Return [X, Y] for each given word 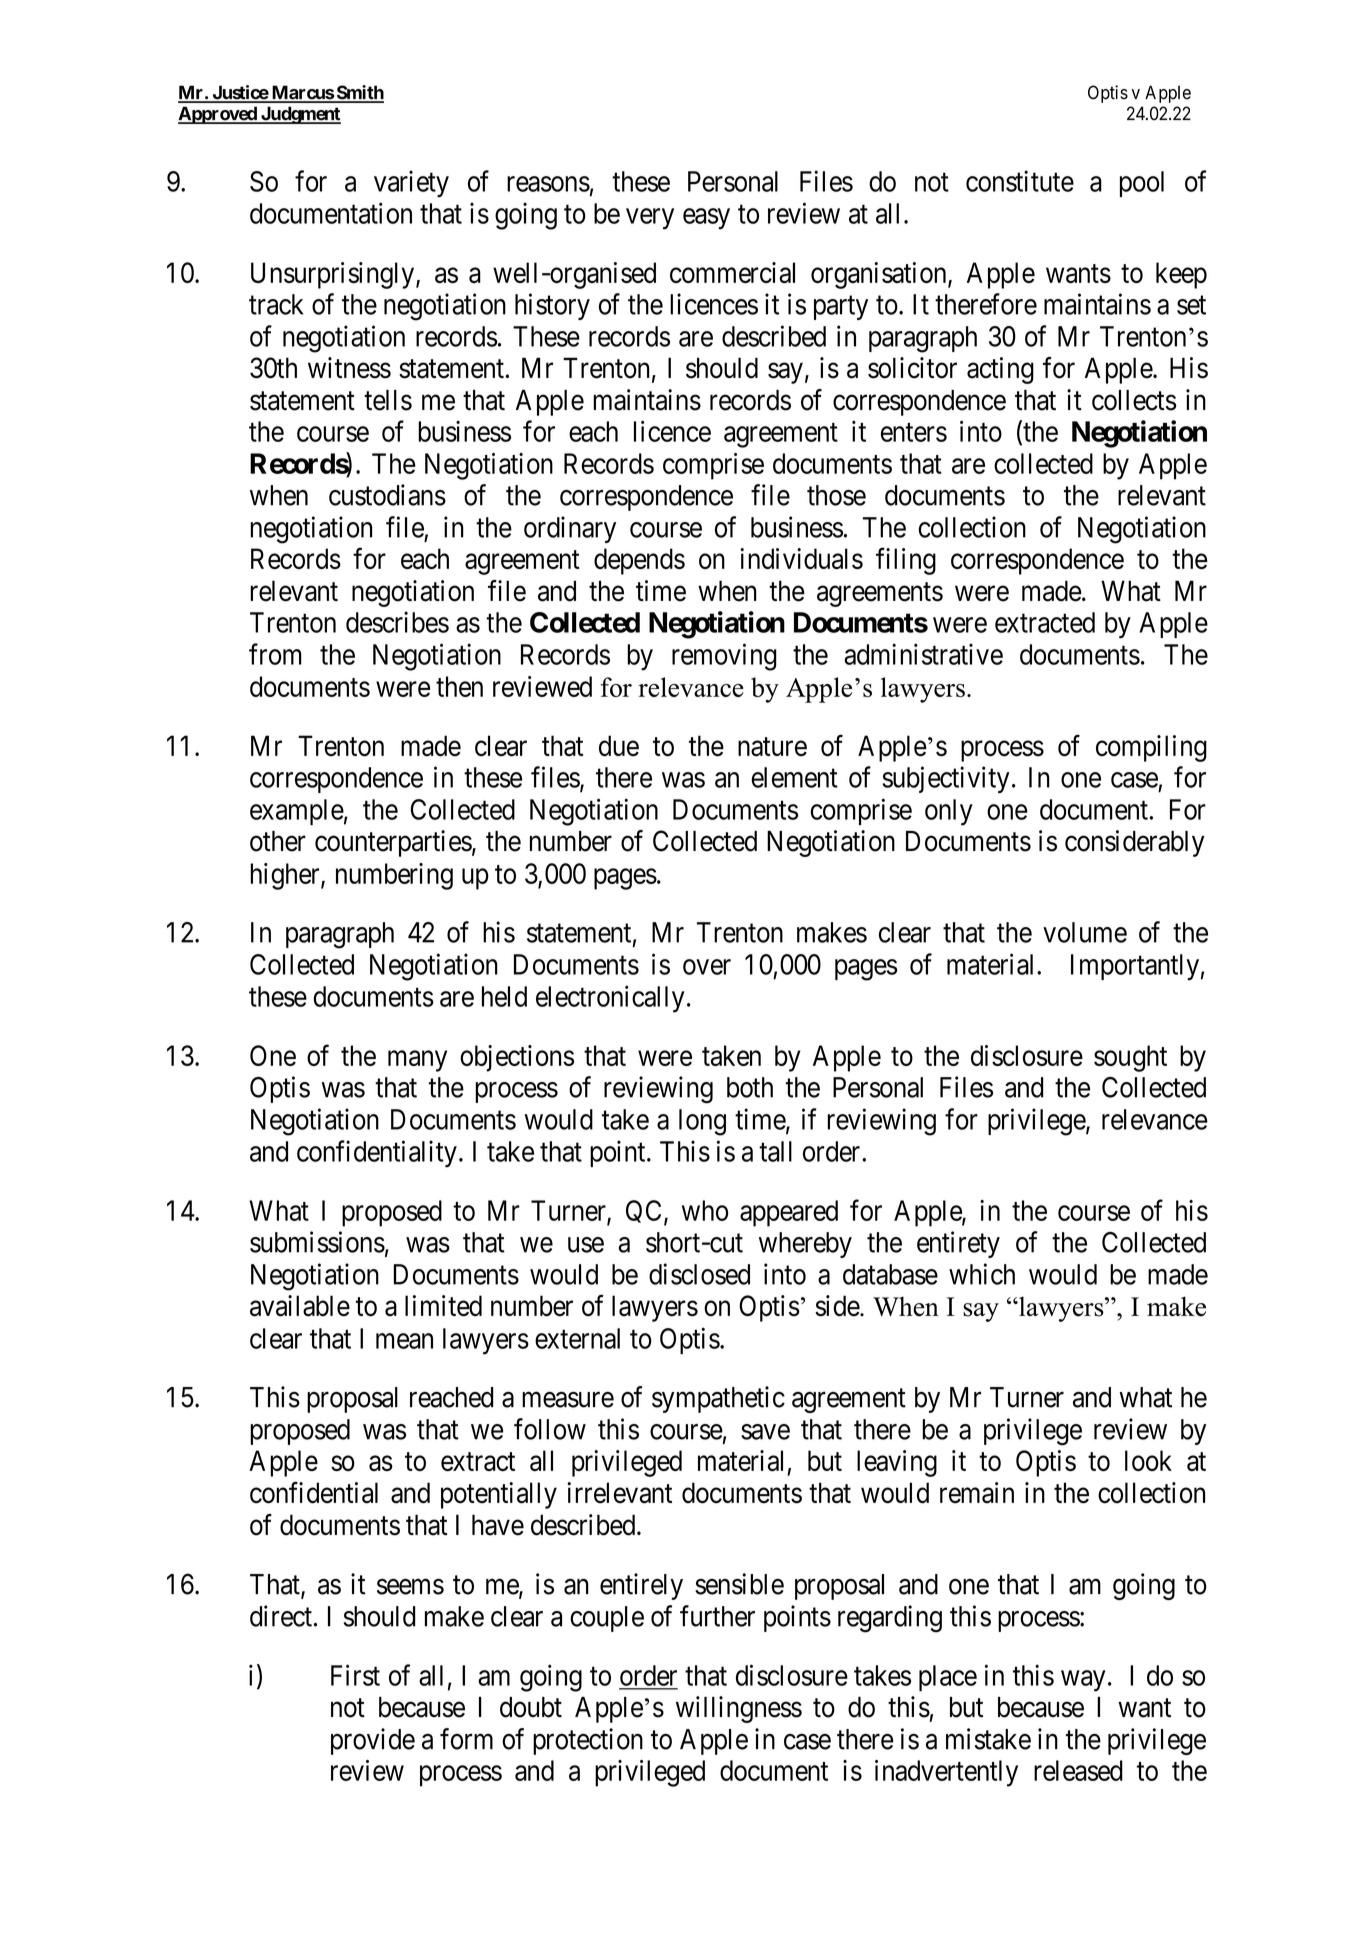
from [275, 654]
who [705, 1210]
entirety [958, 1244]
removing [724, 657]
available [300, 1306]
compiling [1151, 748]
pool [1142, 184]
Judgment [300, 115]
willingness [739, 1709]
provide [373, 1741]
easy [706, 219]
